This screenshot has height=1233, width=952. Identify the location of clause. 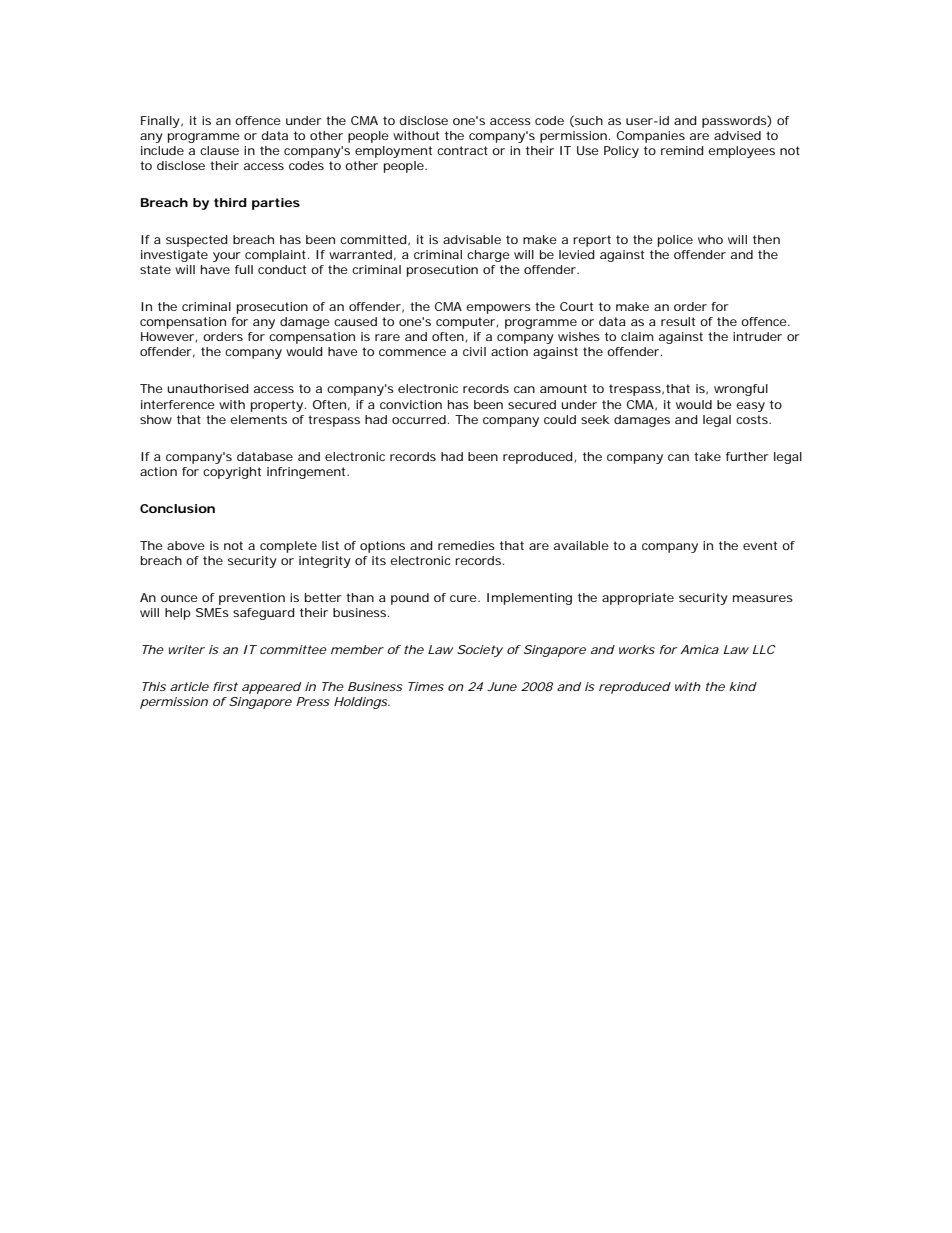
(219, 150).
